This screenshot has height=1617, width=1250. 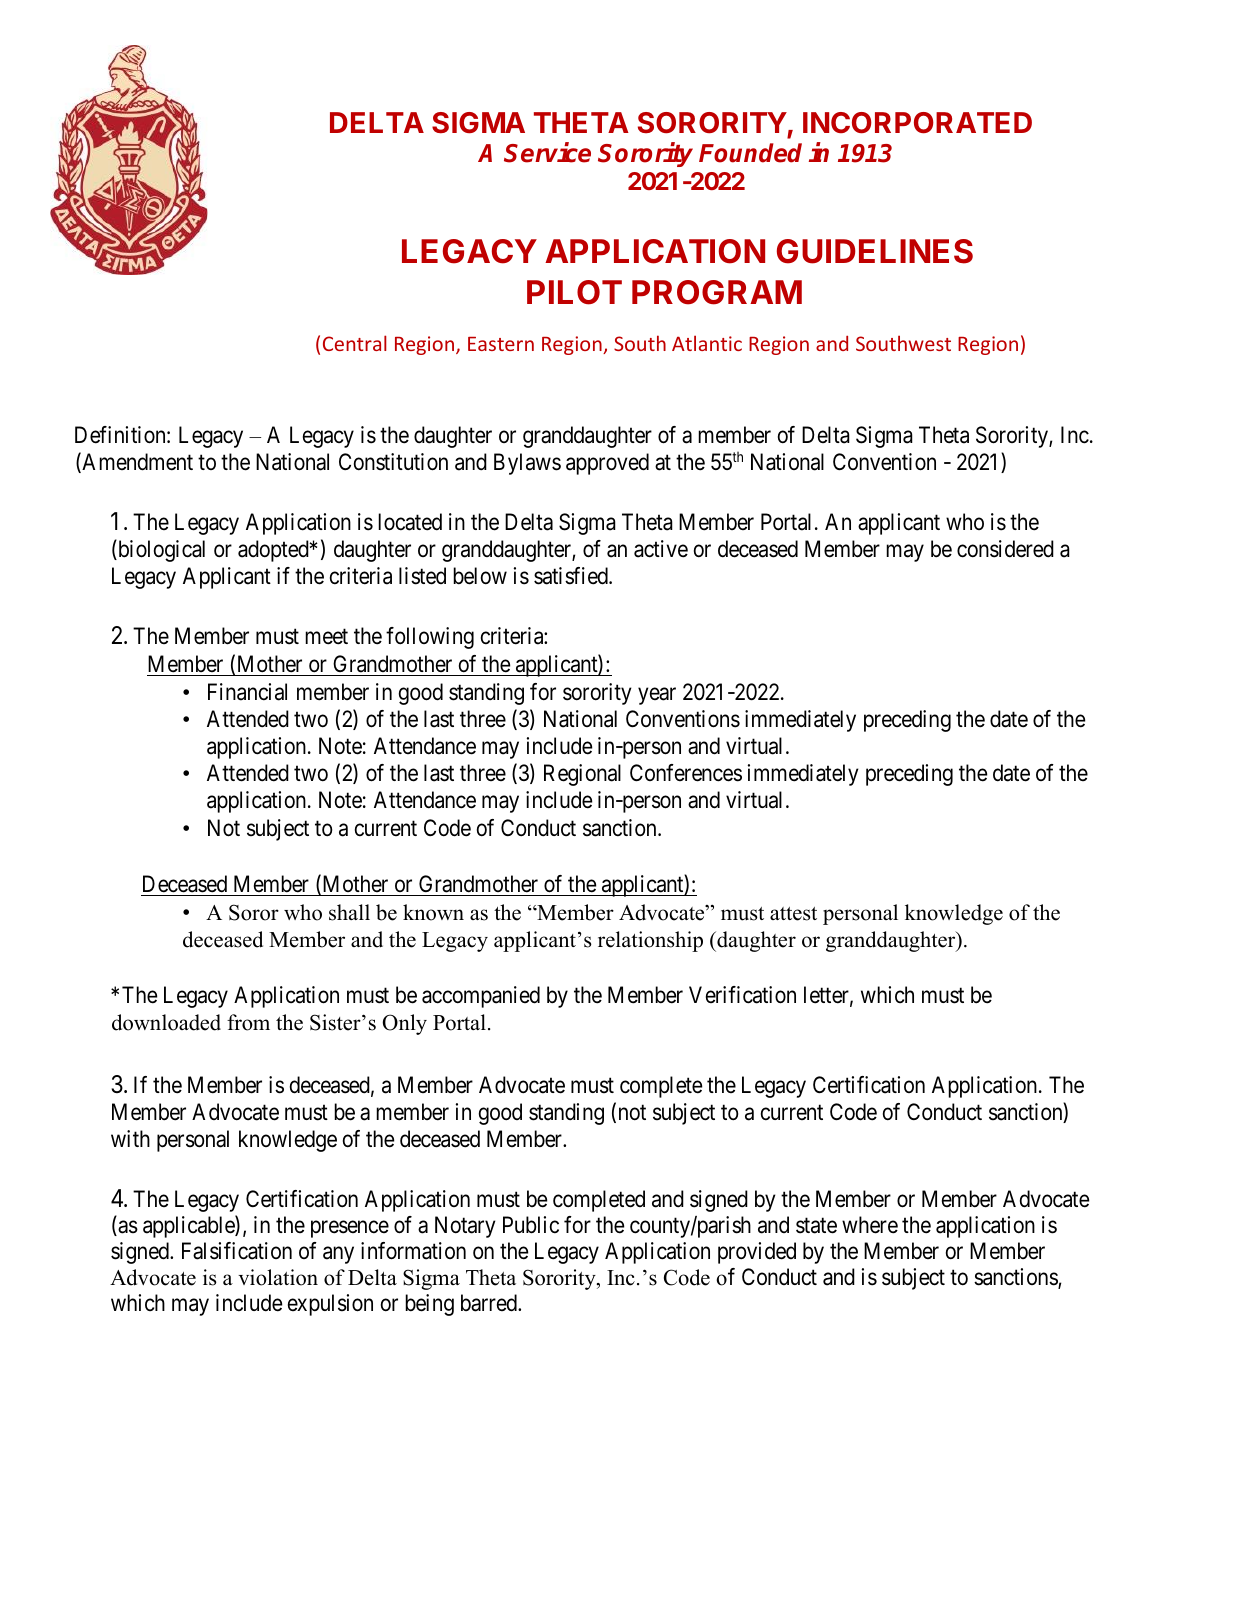 What do you see at coordinates (237, 1251) in the screenshot?
I see `Falsification` at bounding box center [237, 1251].
